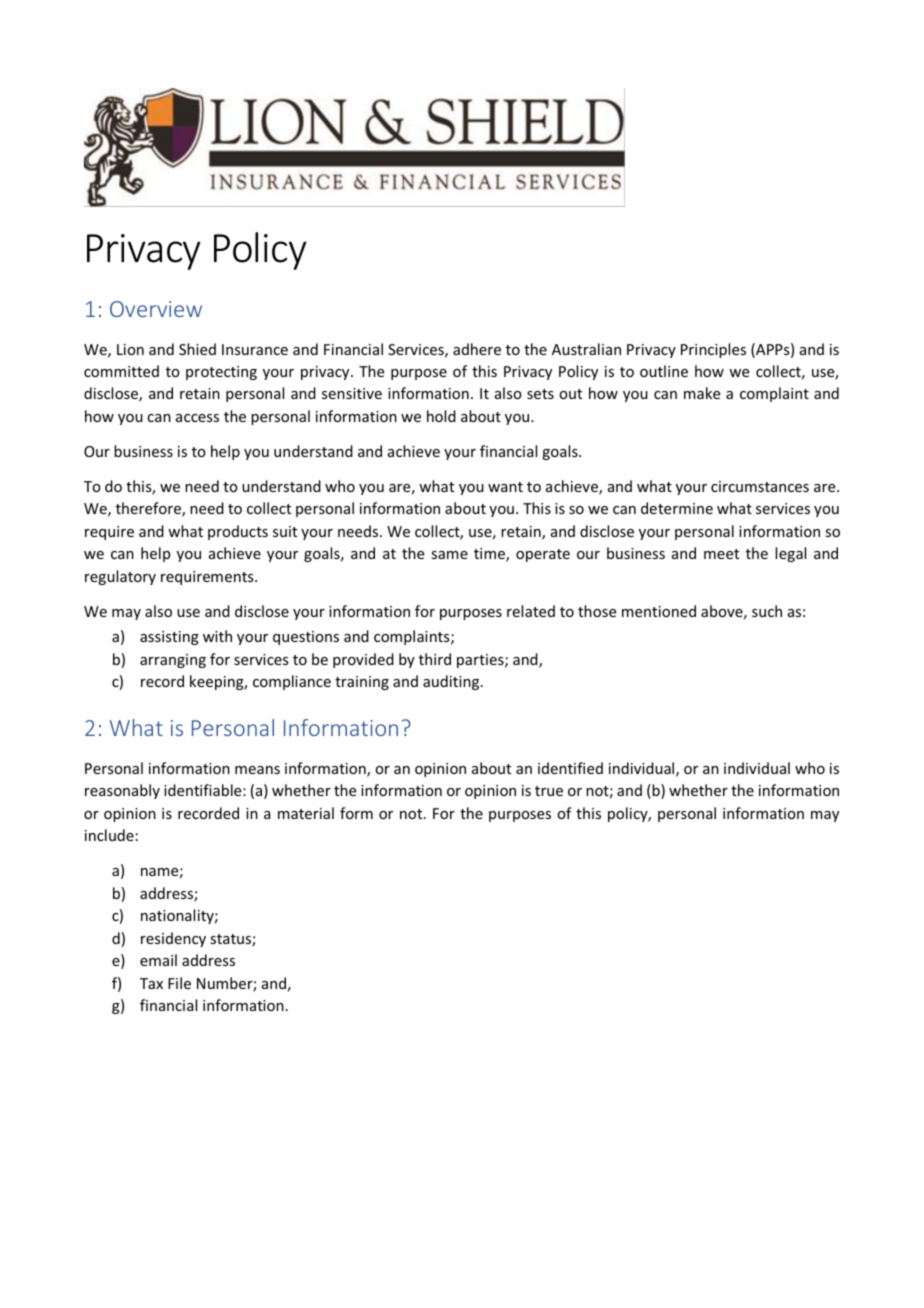 Image resolution: width=924 pixels, height=1308 pixels. What do you see at coordinates (257, 770) in the screenshot?
I see `means` at bounding box center [257, 770].
